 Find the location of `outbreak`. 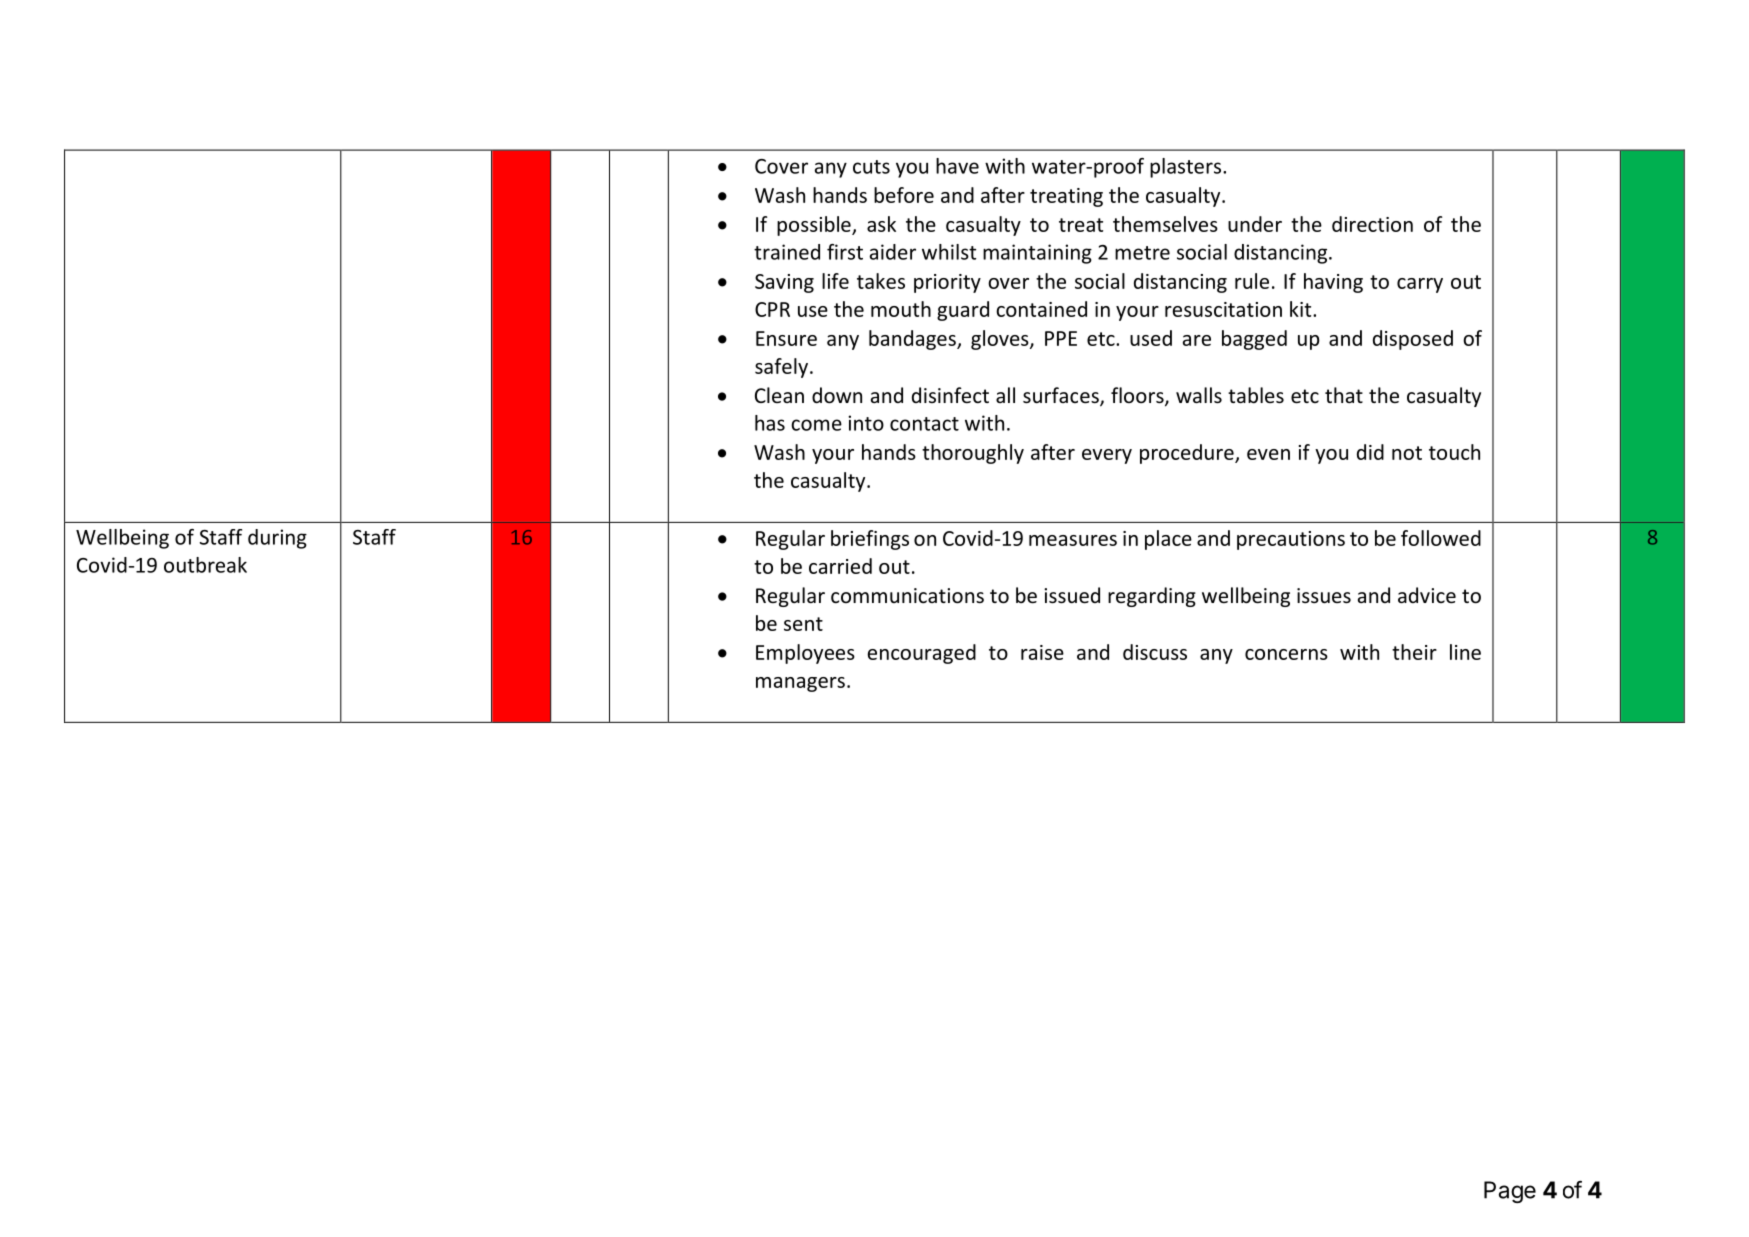

outbreak is located at coordinates (205, 565).
